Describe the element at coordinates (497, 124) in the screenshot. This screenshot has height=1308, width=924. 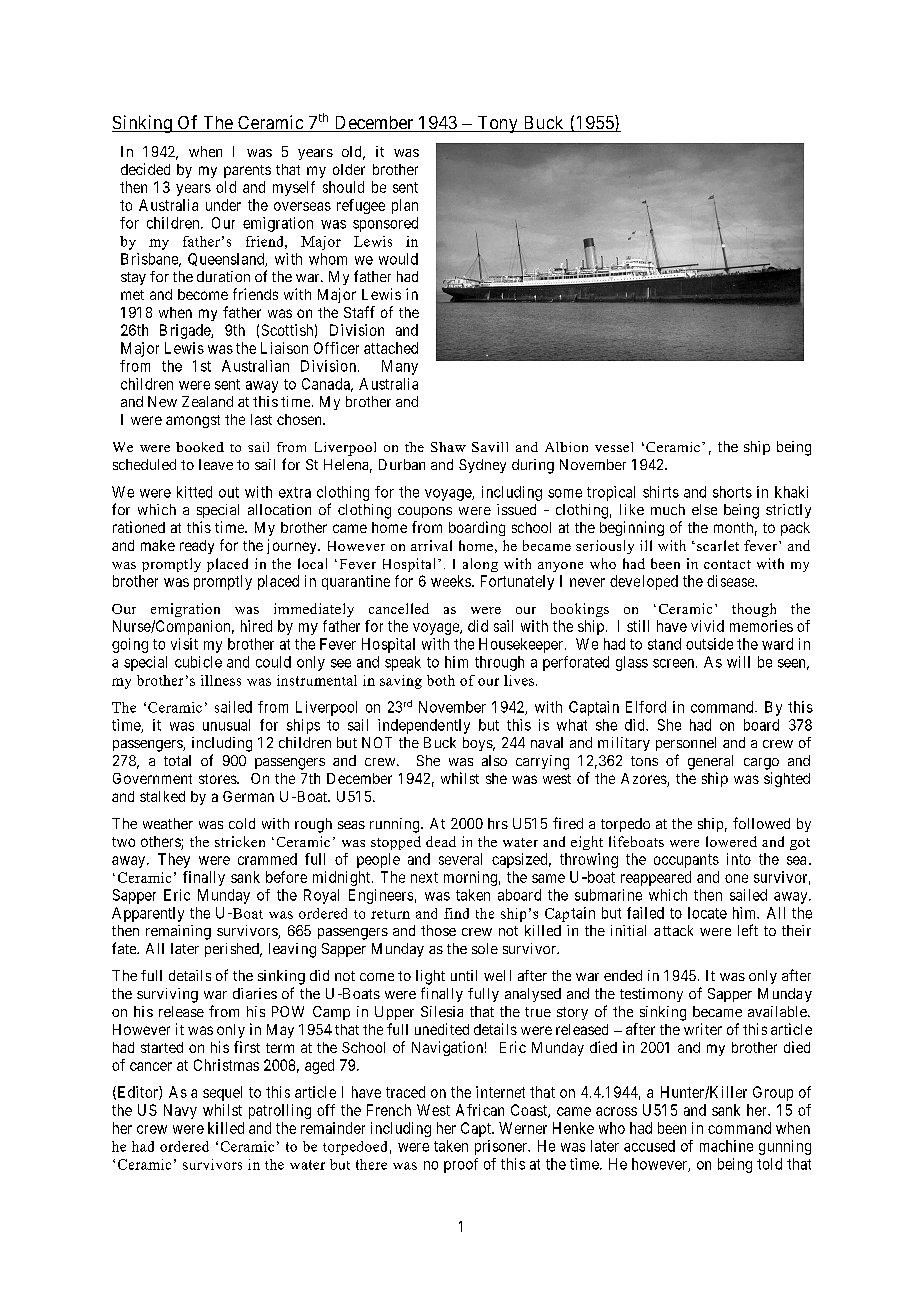
I see `Tony` at that location.
